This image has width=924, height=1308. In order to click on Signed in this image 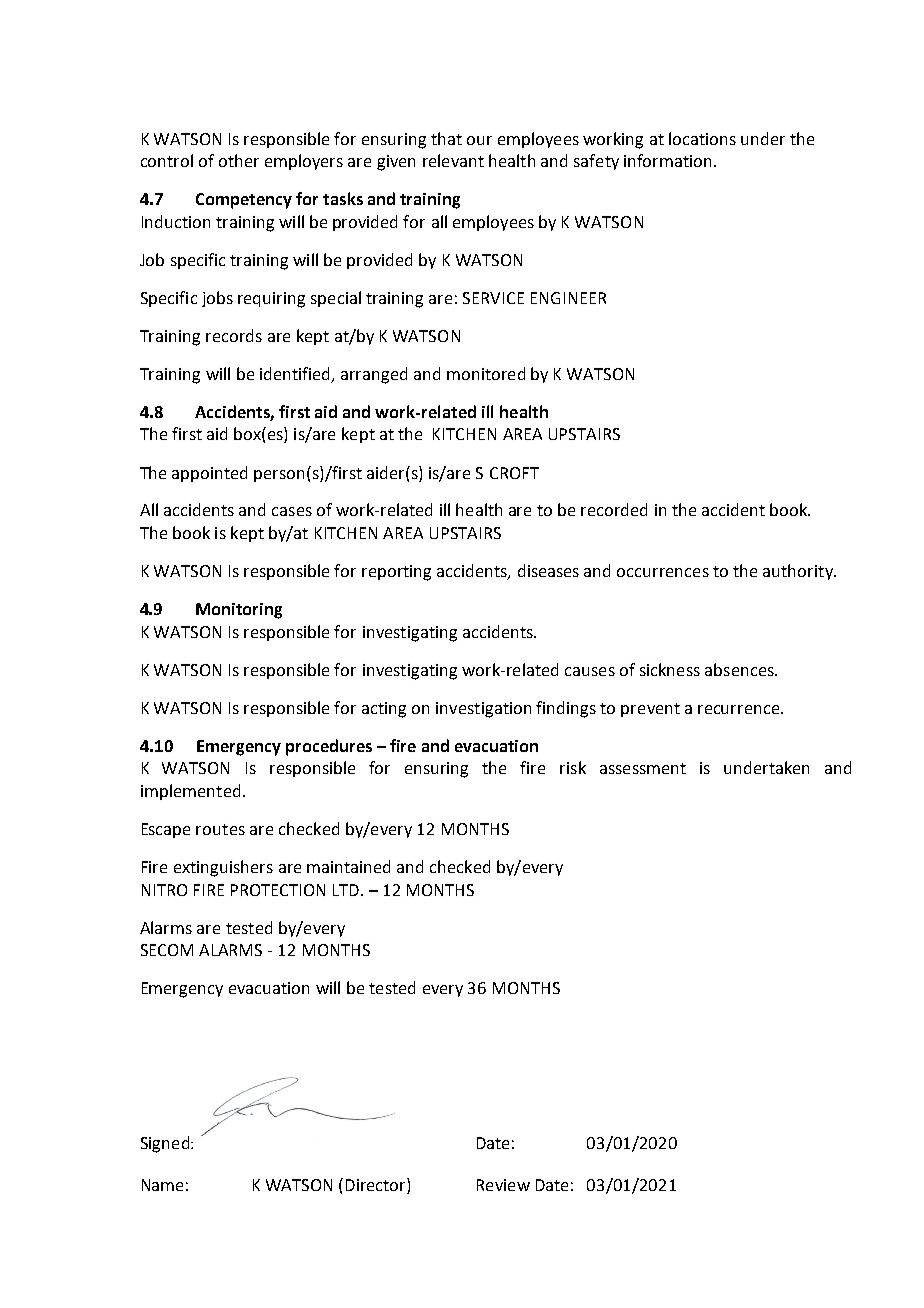, I will do `click(165, 1144)`.
